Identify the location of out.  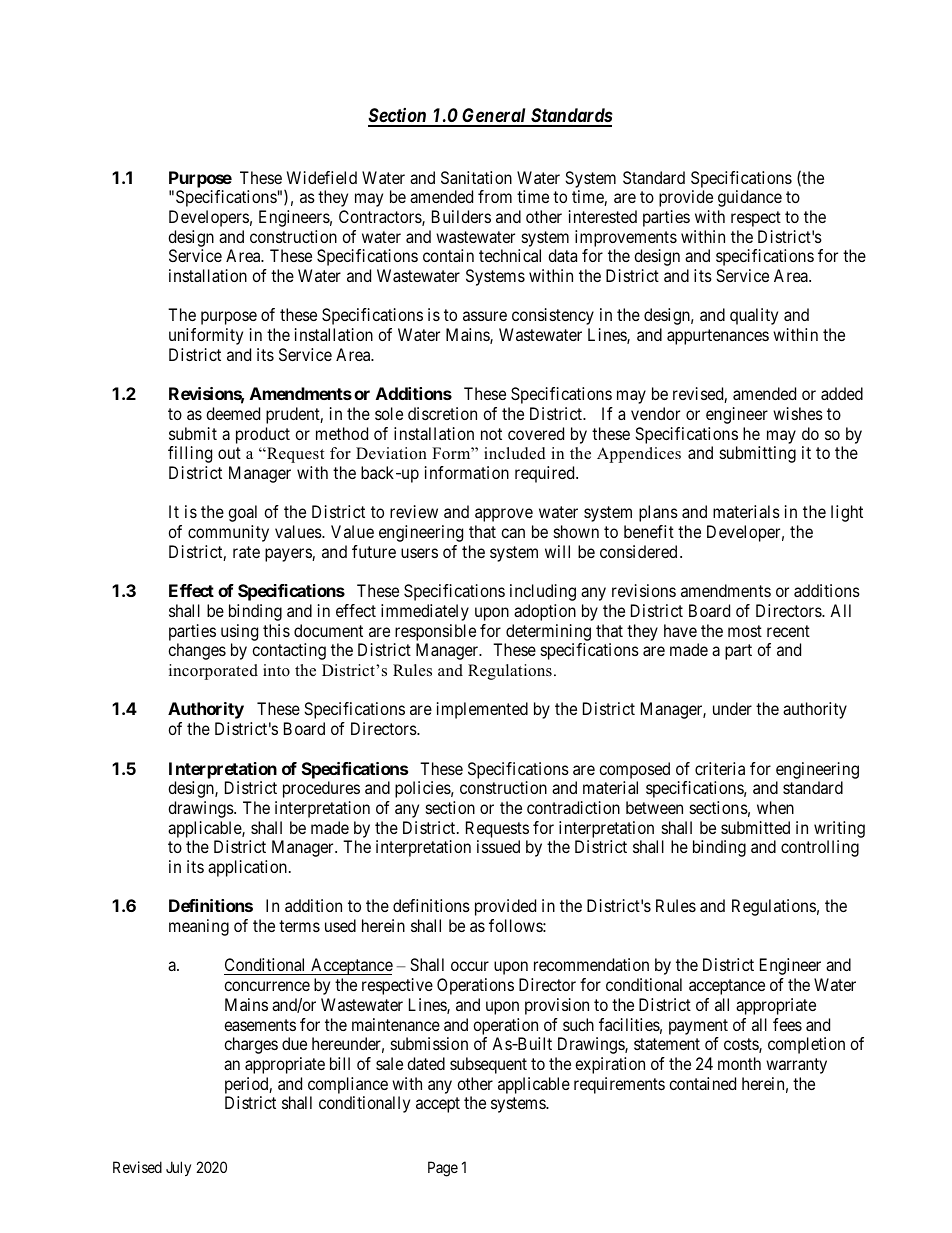
(229, 453).
